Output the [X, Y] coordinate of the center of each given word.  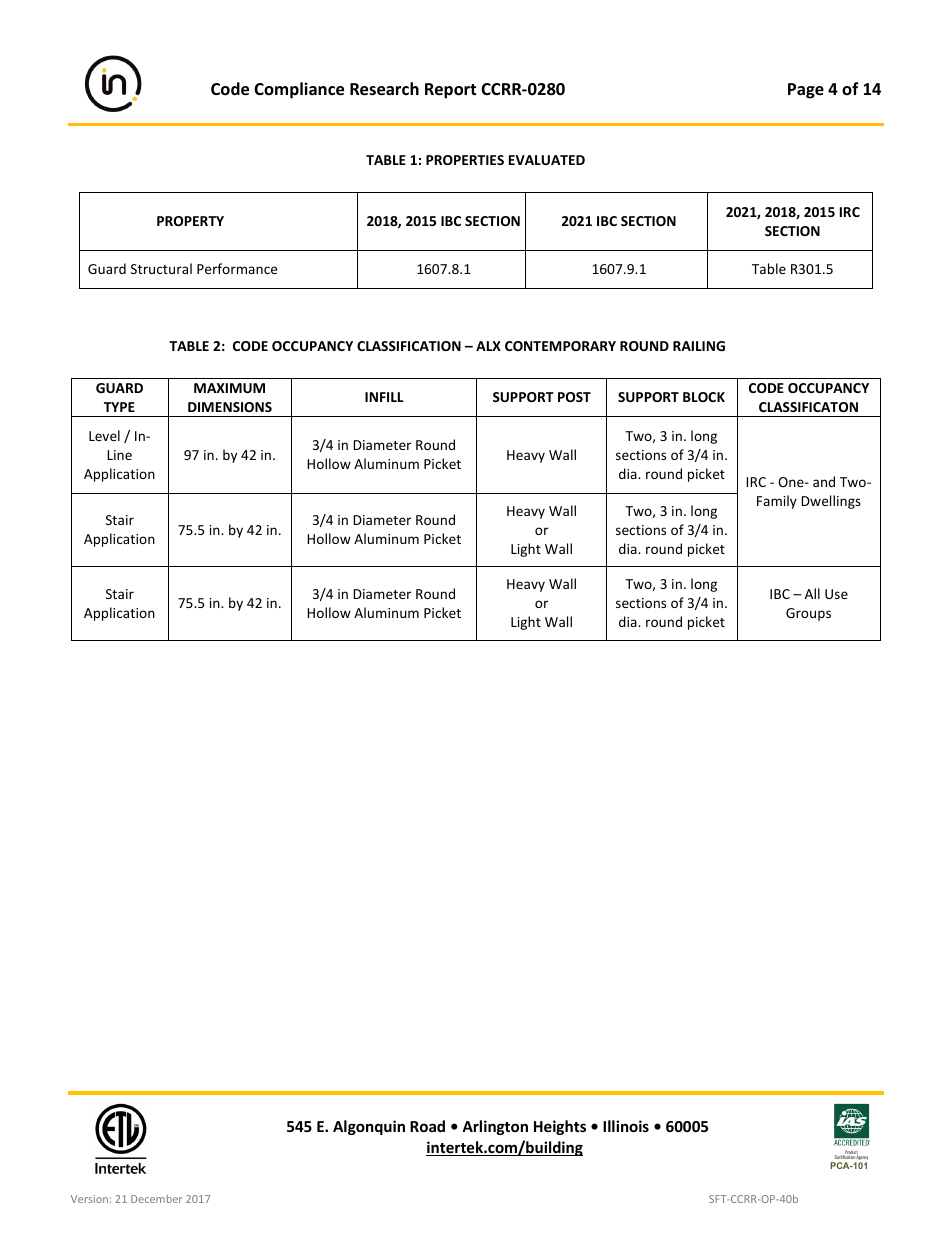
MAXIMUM [229, 388]
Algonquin [369, 1127]
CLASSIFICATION [409, 346]
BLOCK [704, 397]
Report [450, 91]
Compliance [299, 90]
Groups [808, 614]
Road [427, 1126]
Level [104, 435]
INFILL [384, 397]
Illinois [626, 1126]
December [156, 1199]
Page [806, 91]
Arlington [495, 1127]
